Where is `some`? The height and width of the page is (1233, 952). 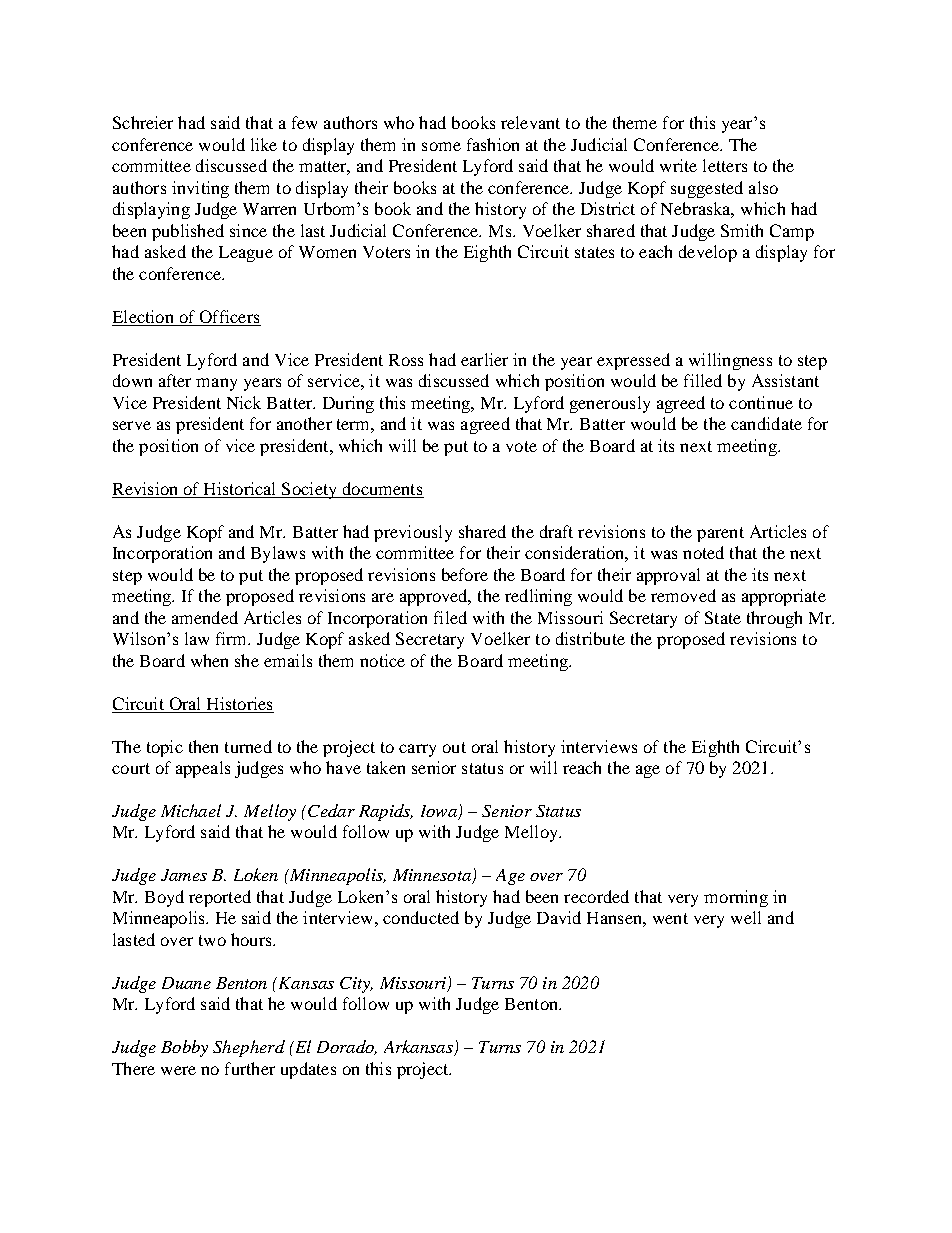 some is located at coordinates (441, 146).
